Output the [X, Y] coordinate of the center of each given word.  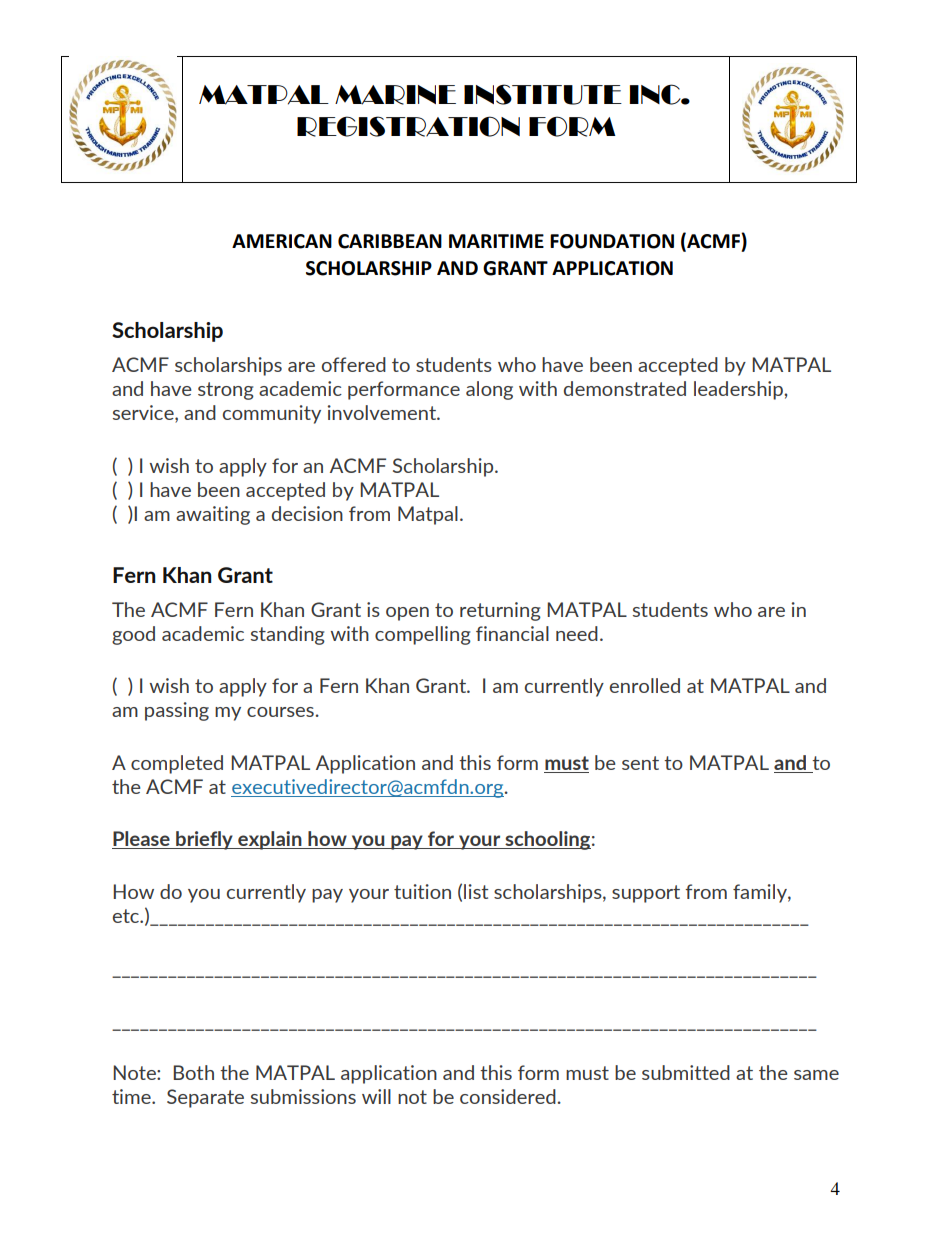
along [489, 390]
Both [193, 1072]
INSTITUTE [543, 94]
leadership [739, 390]
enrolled [645, 685]
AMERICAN [282, 241]
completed [177, 764]
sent [640, 763]
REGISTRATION [408, 126]
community [272, 414]
